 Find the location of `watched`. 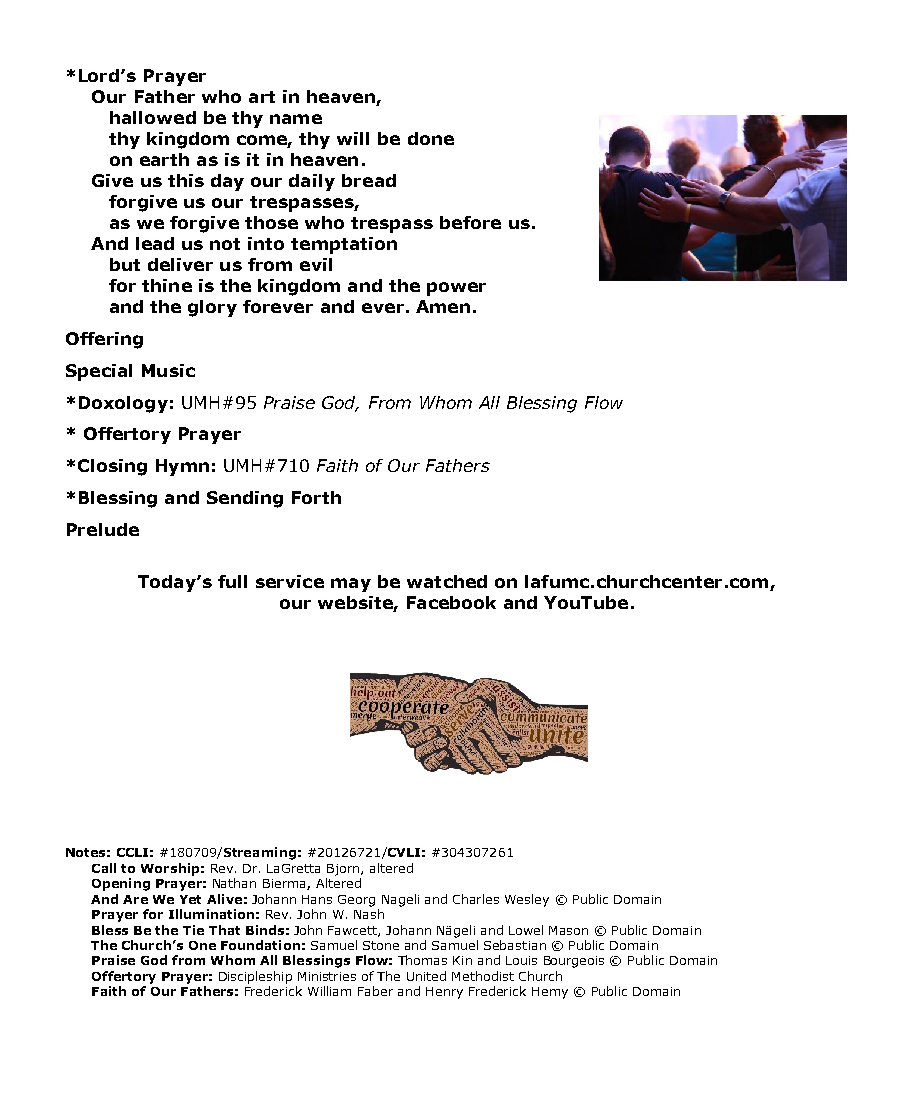

watched is located at coordinates (447, 581).
